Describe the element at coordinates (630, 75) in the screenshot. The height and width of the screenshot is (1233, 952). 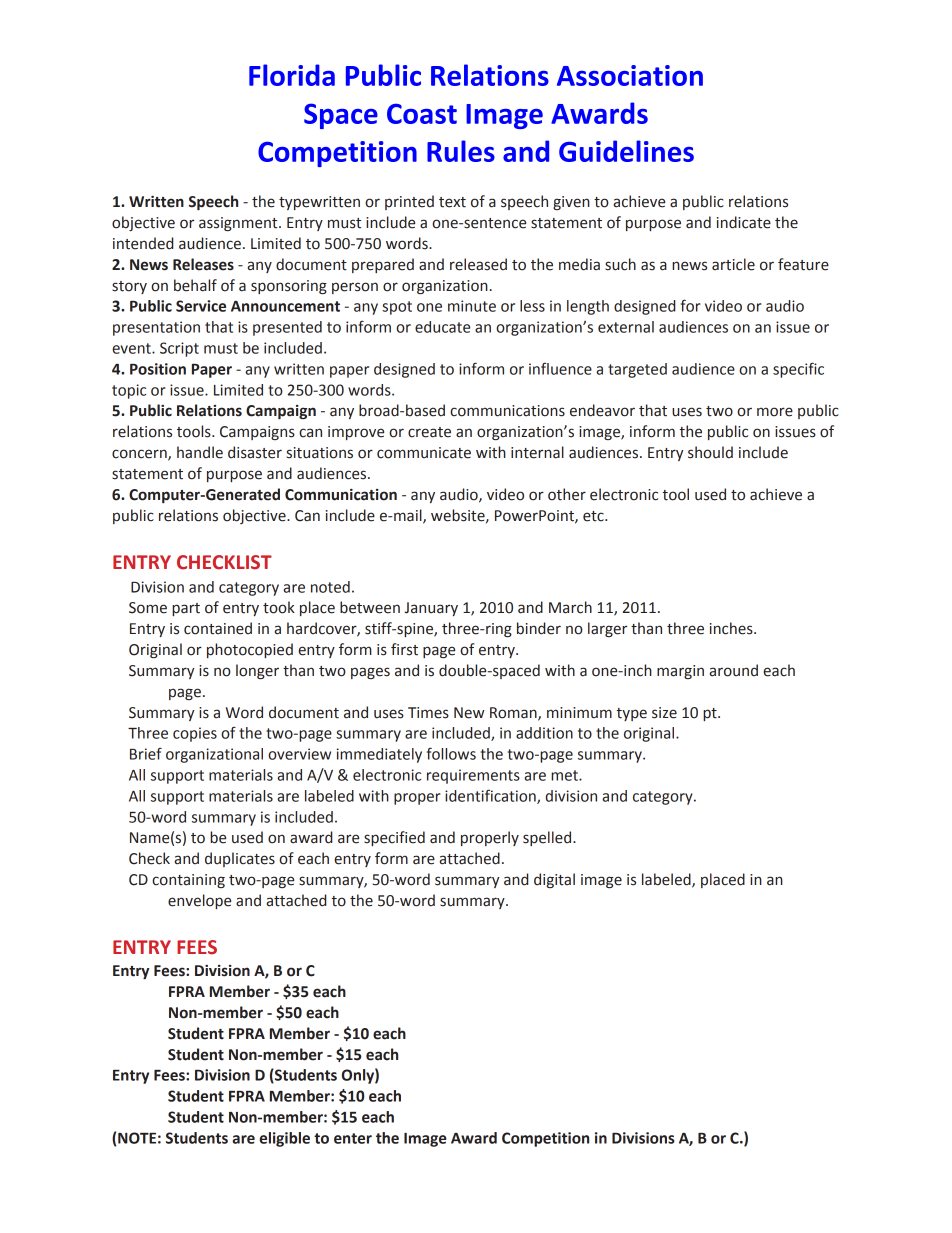
I see `Association` at that location.
